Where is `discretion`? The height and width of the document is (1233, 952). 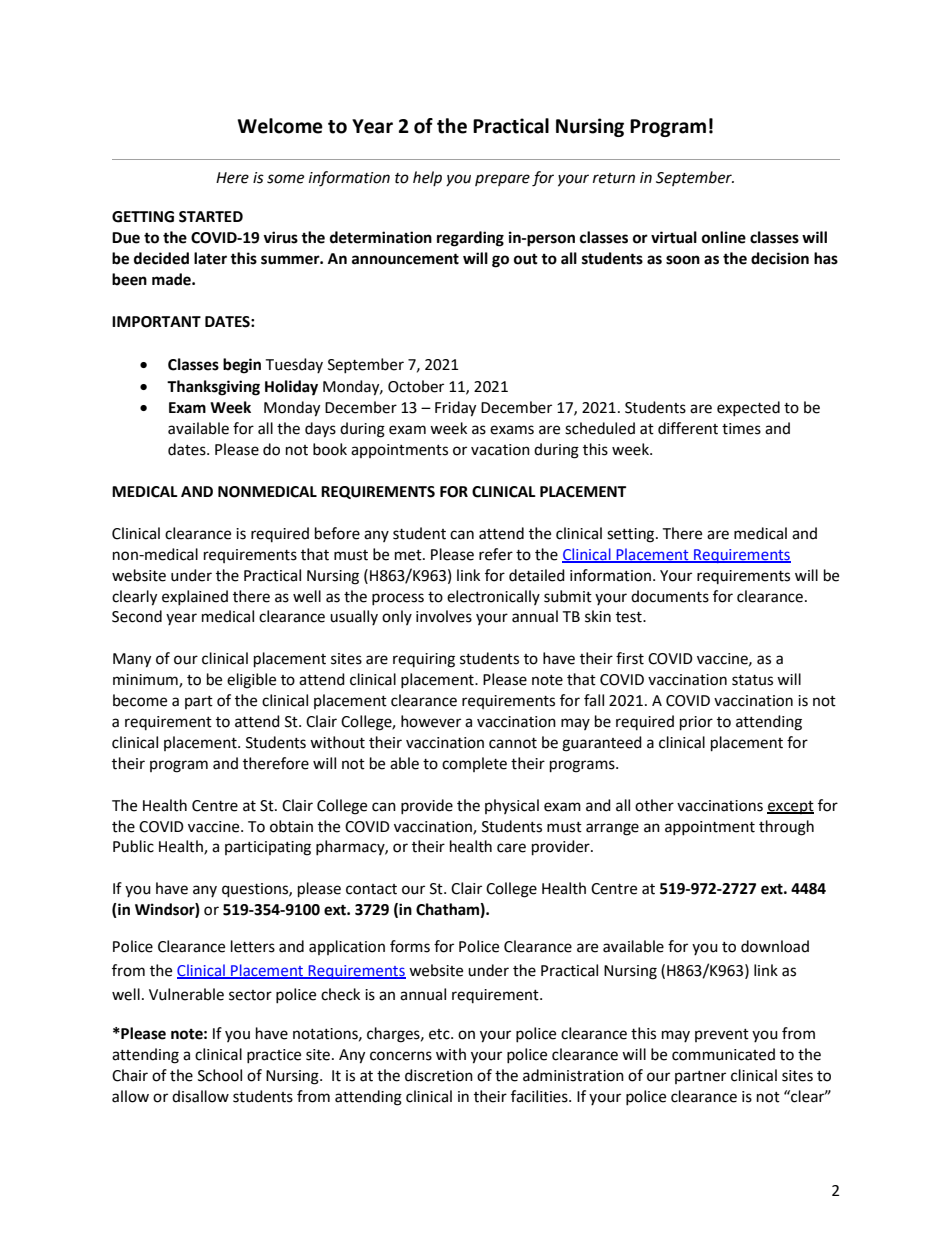 discretion is located at coordinates (439, 1075).
